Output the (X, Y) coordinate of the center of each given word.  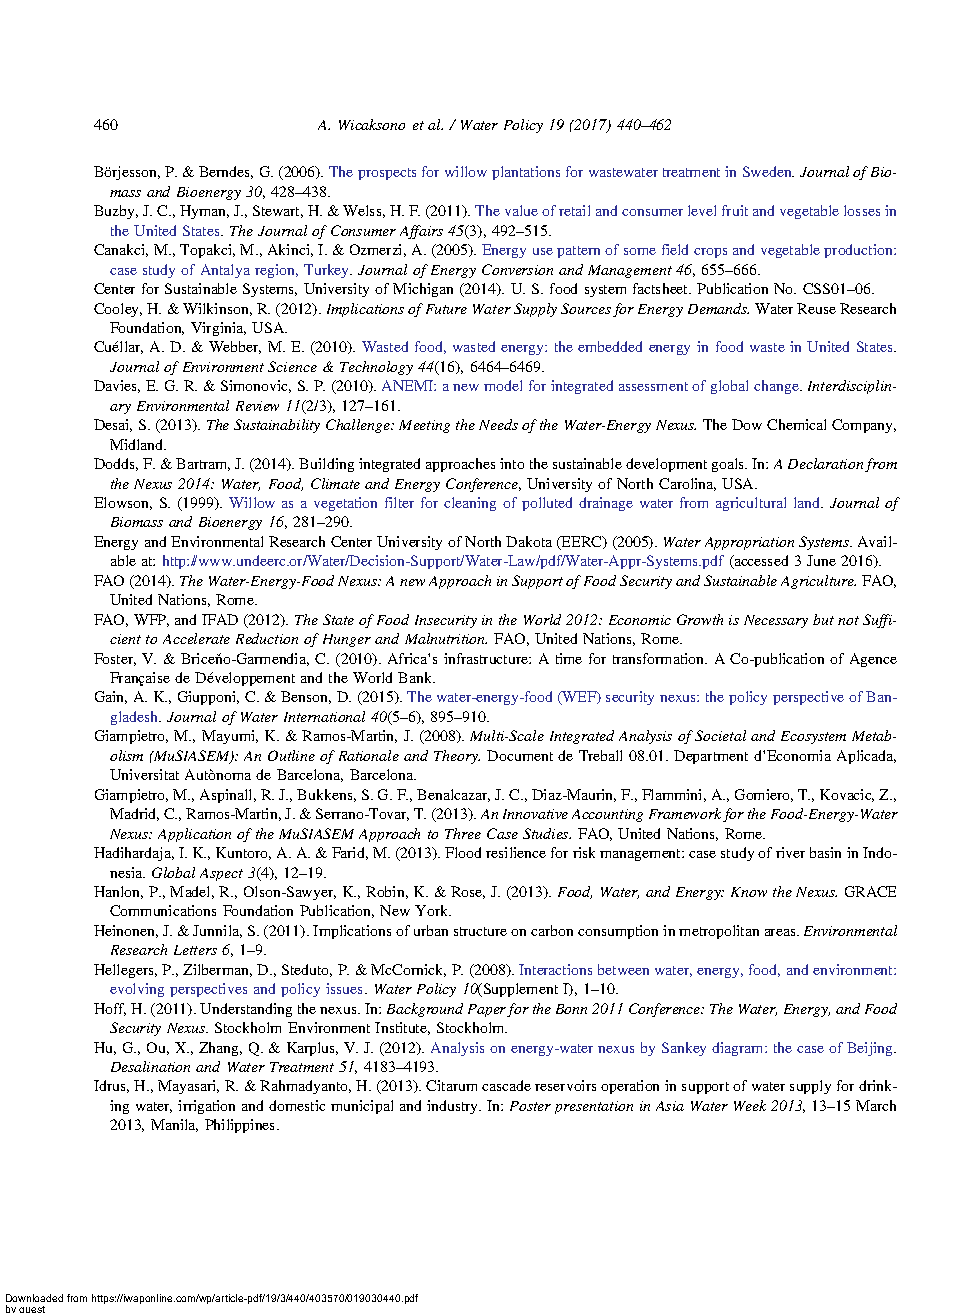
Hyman (204, 212)
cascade (506, 1085)
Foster (115, 659)
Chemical (796, 424)
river (790, 852)
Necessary (776, 621)
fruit (735, 210)
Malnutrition (446, 638)
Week (750, 1105)
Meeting (424, 426)
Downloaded (34, 1298)
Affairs (421, 232)
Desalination (150, 1066)
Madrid (134, 814)
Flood (463, 852)
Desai (113, 425)
